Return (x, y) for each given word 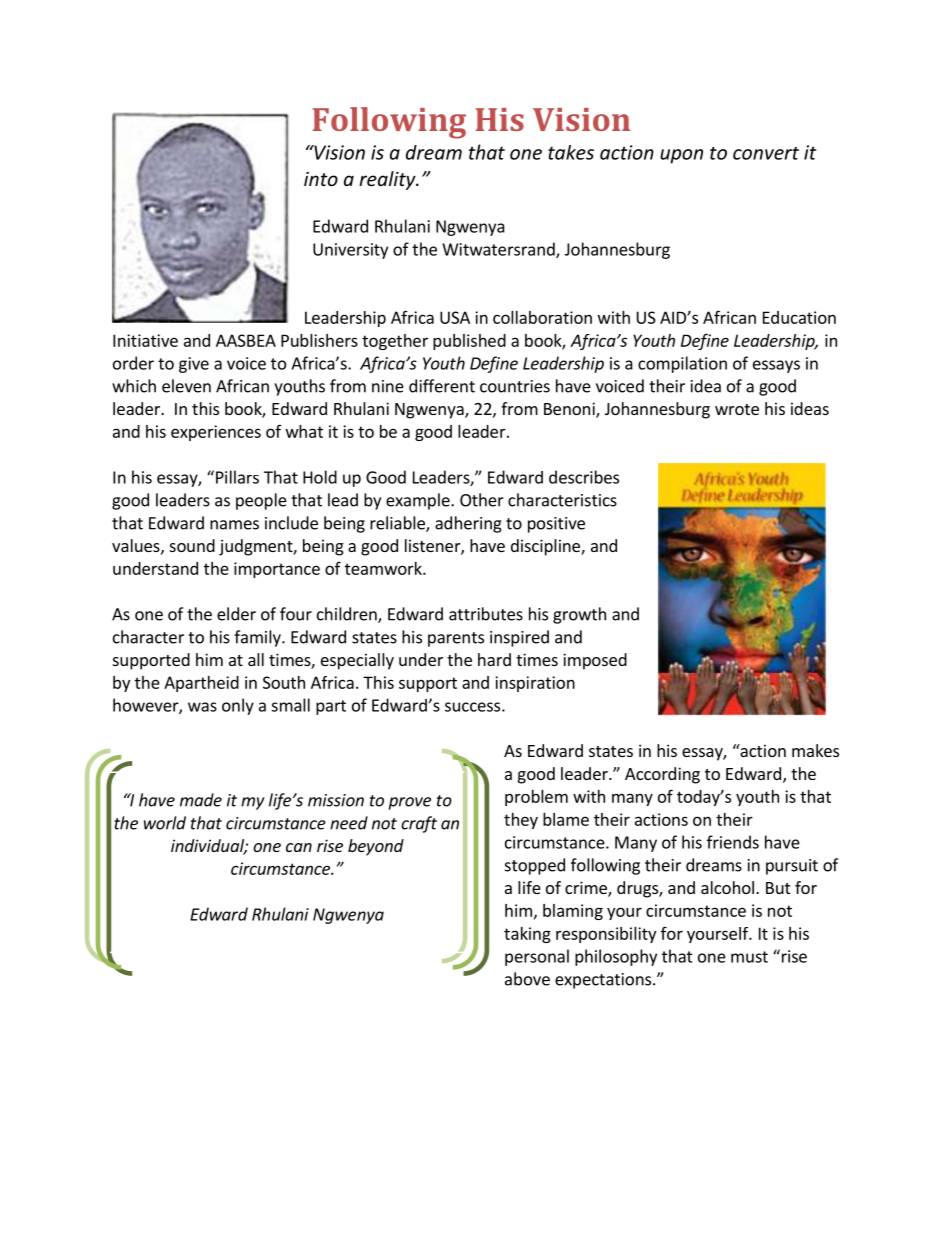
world (165, 823)
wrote (737, 409)
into (321, 179)
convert (766, 153)
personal (537, 957)
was (202, 707)
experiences (216, 433)
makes (815, 750)
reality (388, 180)
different (442, 386)
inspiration (535, 684)
